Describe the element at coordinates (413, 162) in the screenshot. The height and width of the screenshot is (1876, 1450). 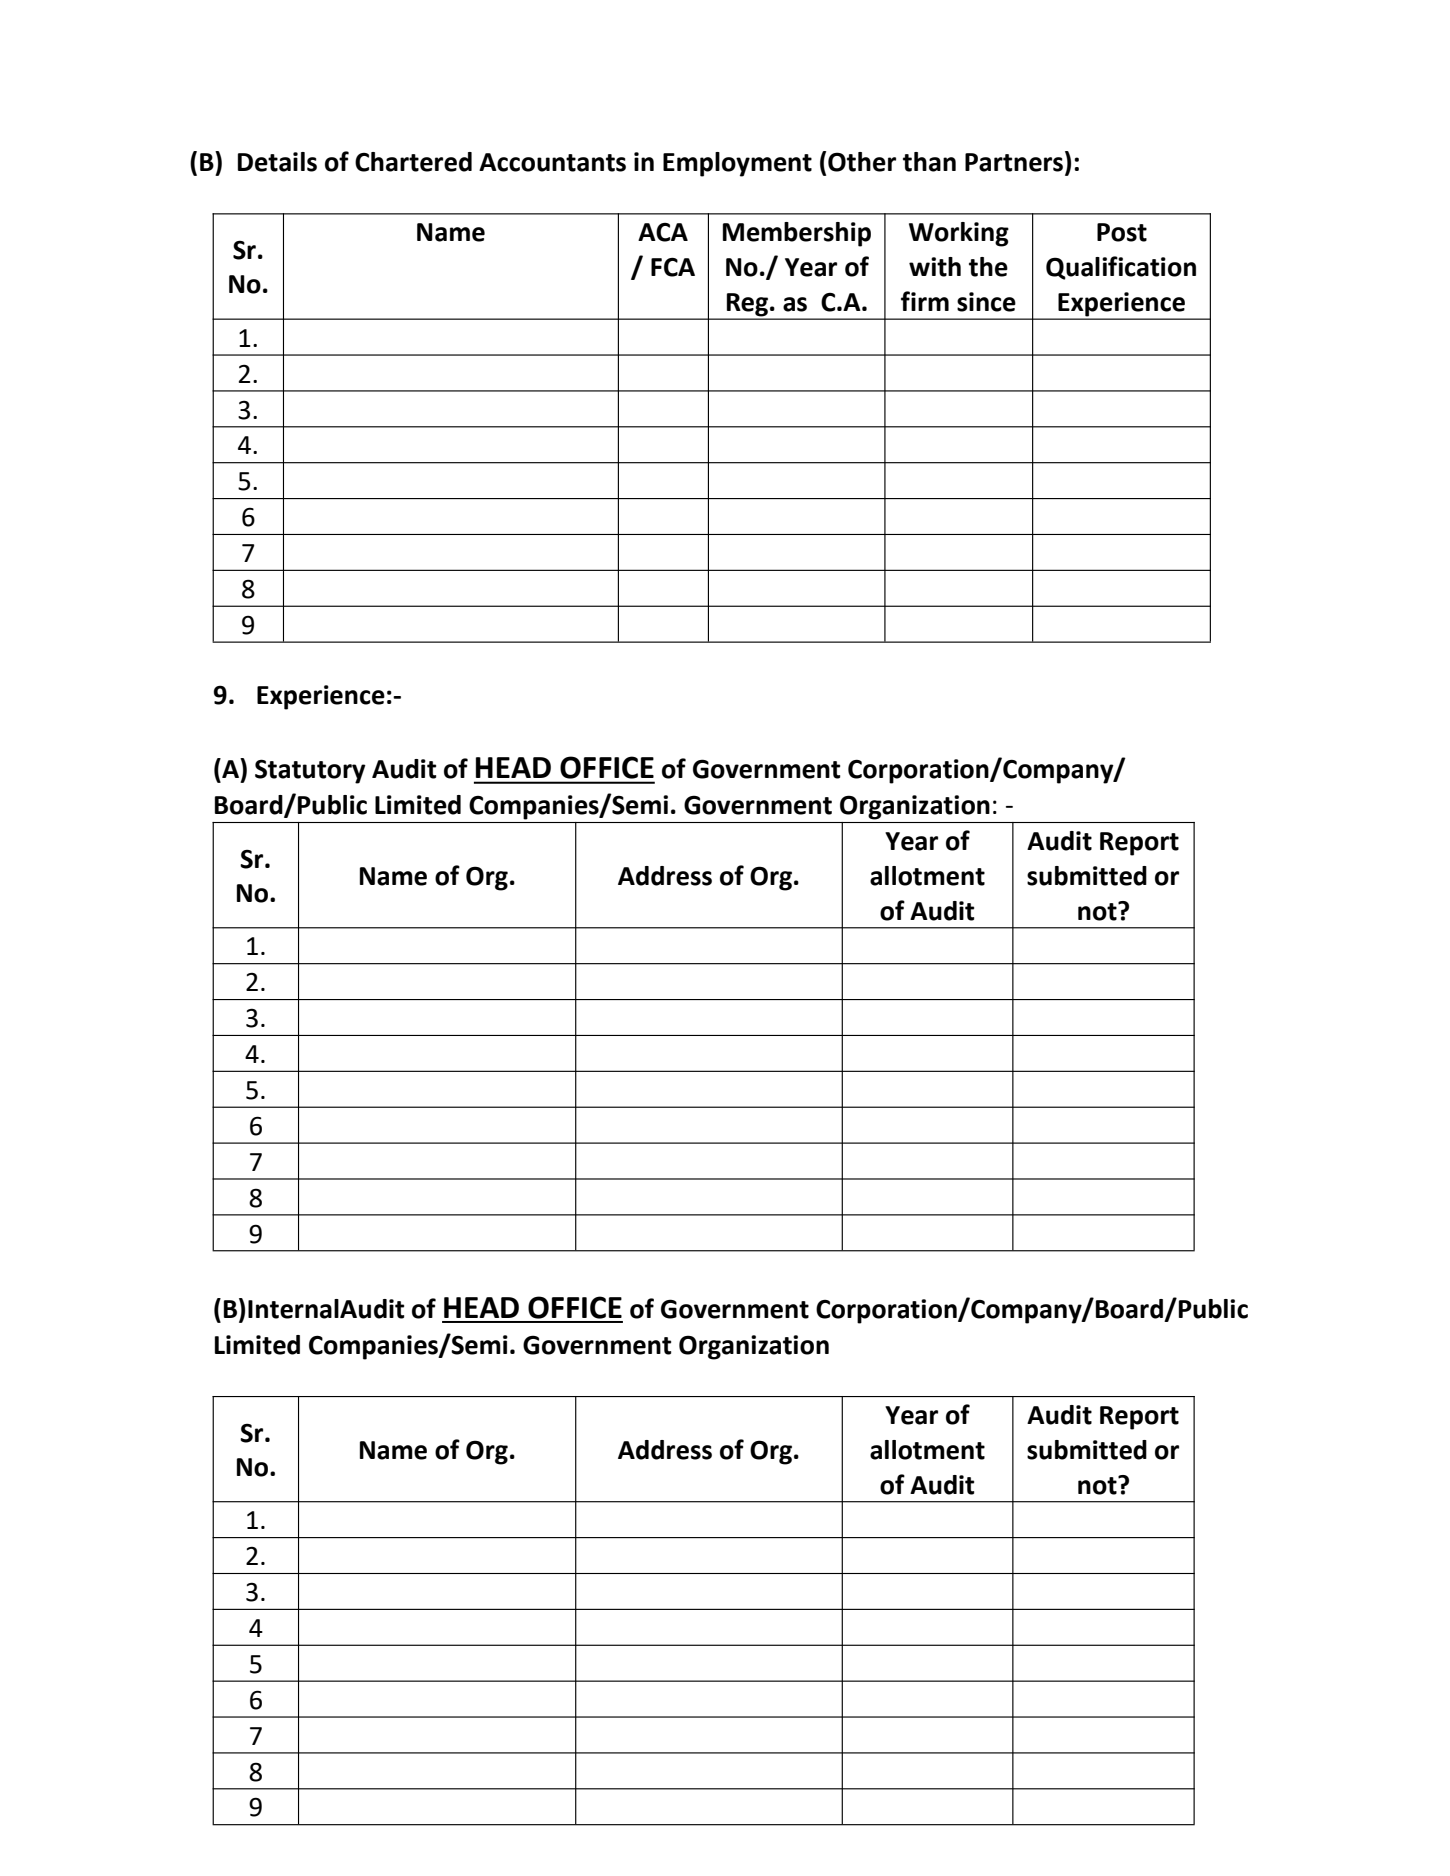
I see `Chartered` at that location.
